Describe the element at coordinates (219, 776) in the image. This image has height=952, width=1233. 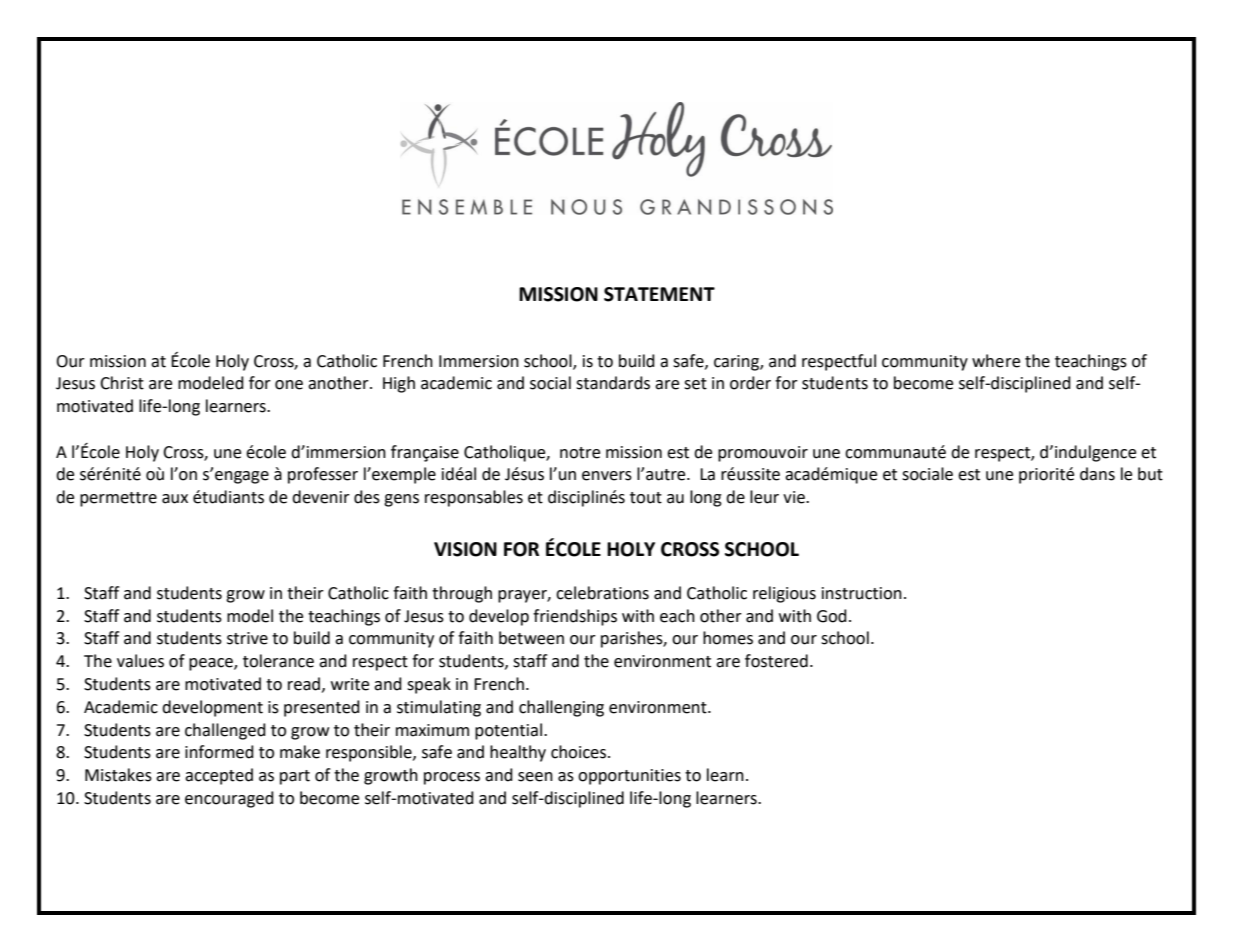
I see `accepted` at that location.
